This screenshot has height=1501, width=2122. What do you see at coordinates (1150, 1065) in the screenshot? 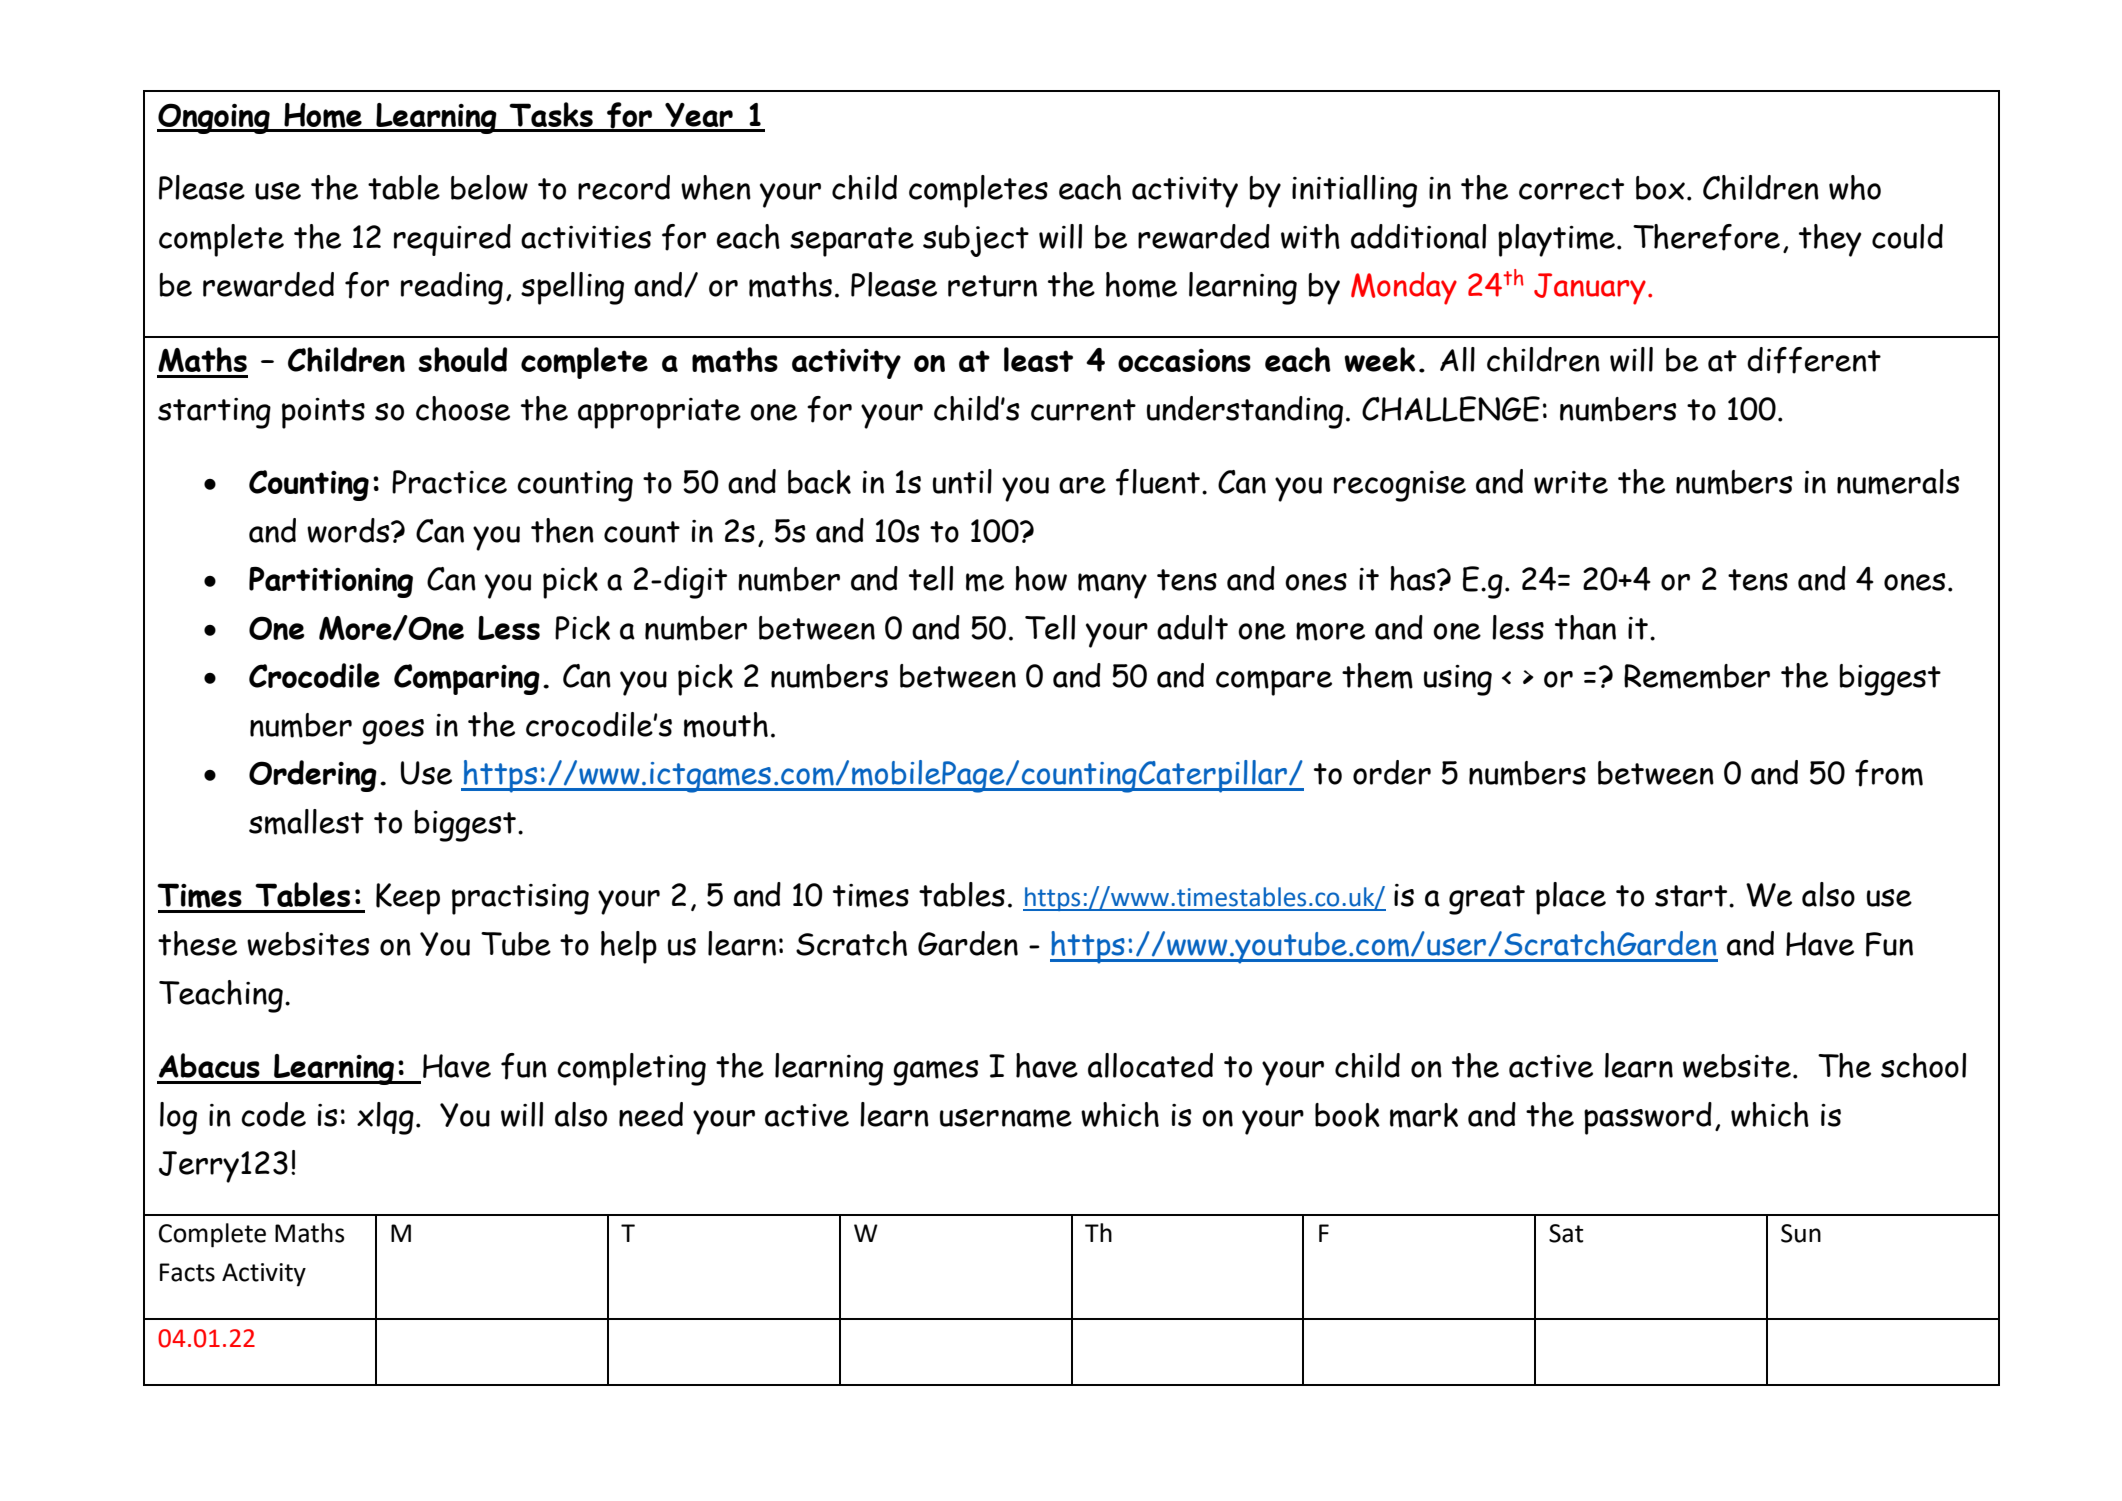
I see `allocated` at bounding box center [1150, 1065].
